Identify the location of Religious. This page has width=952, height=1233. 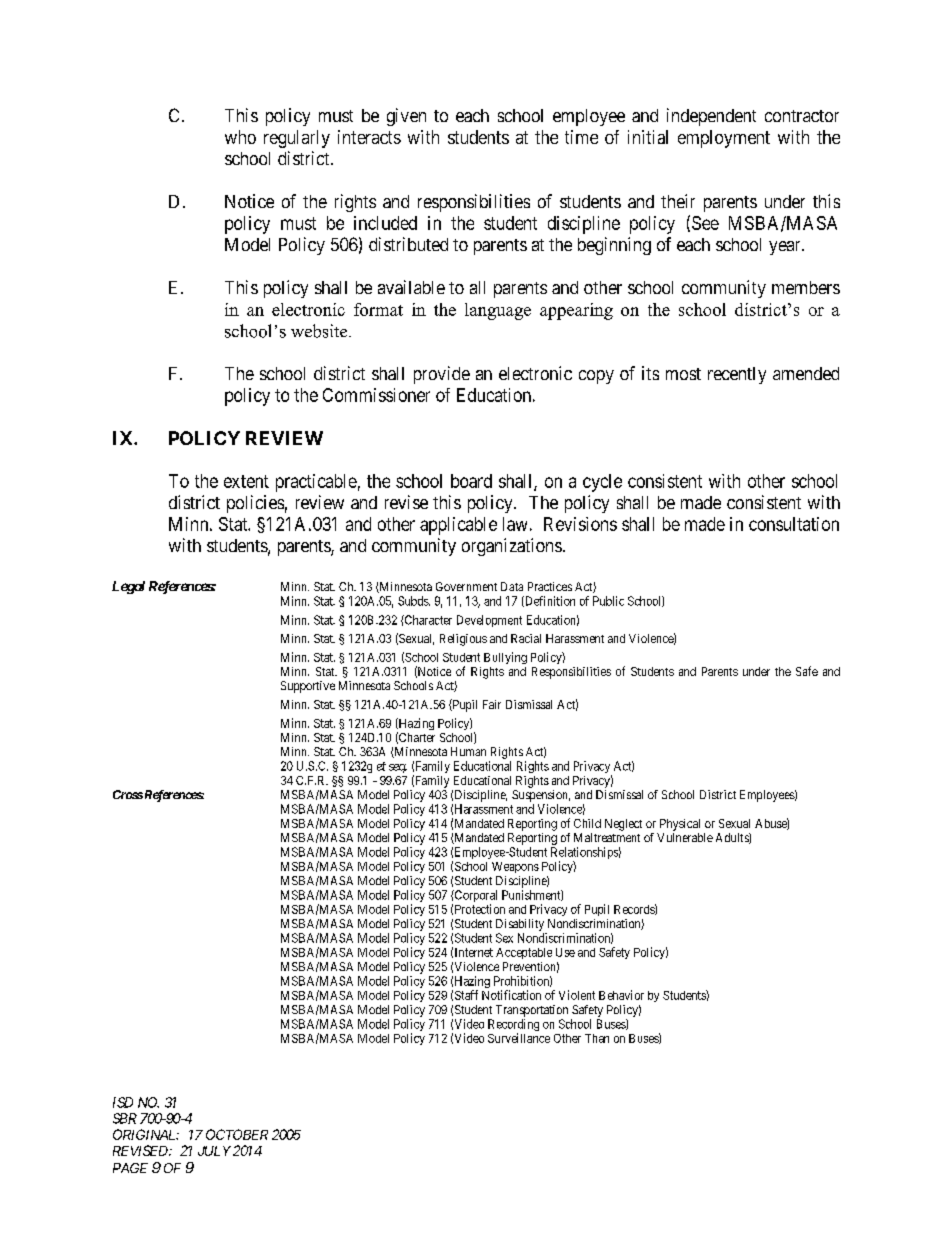
(463, 640).
